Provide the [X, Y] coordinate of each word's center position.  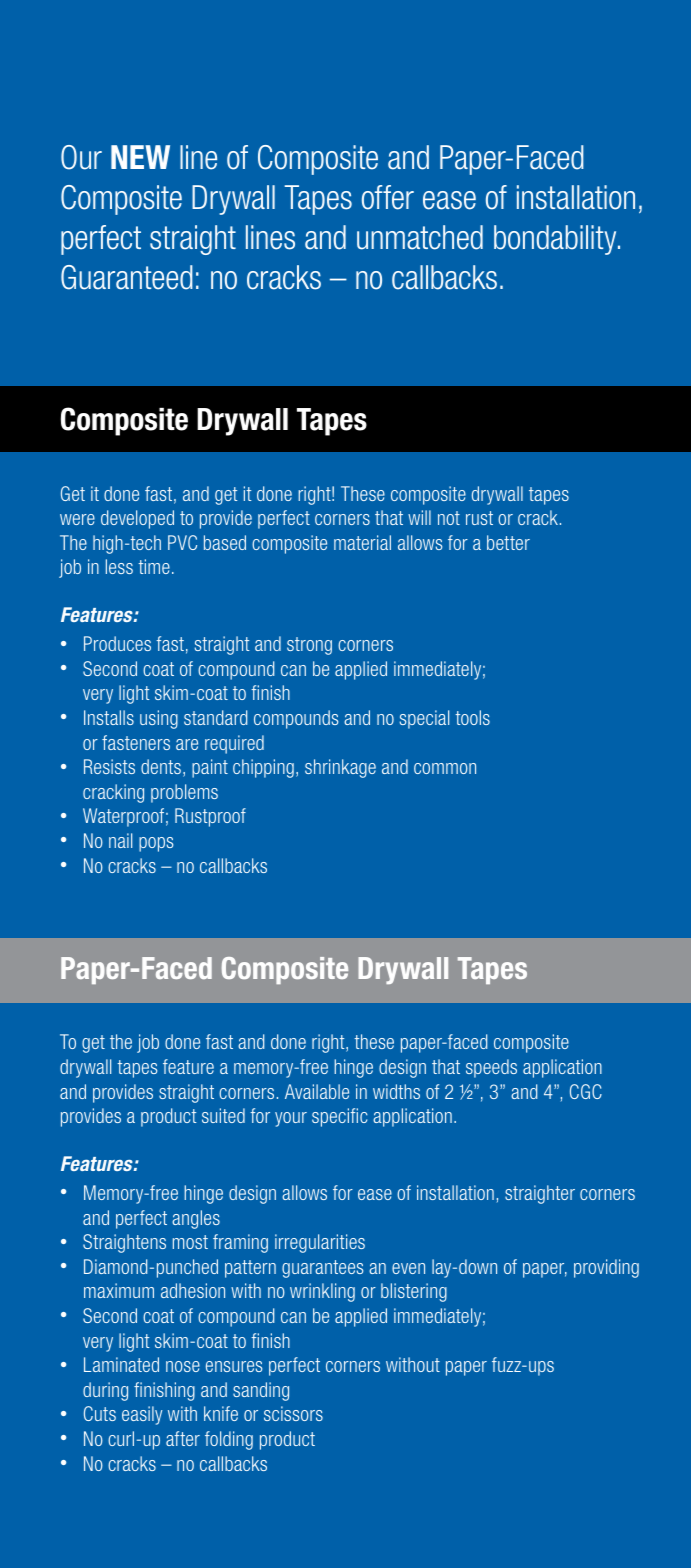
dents [161, 766]
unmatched [420, 237]
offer [388, 197]
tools [472, 717]
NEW [140, 157]
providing [606, 1268]
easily [142, 1415]
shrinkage [340, 768]
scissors [293, 1413]
